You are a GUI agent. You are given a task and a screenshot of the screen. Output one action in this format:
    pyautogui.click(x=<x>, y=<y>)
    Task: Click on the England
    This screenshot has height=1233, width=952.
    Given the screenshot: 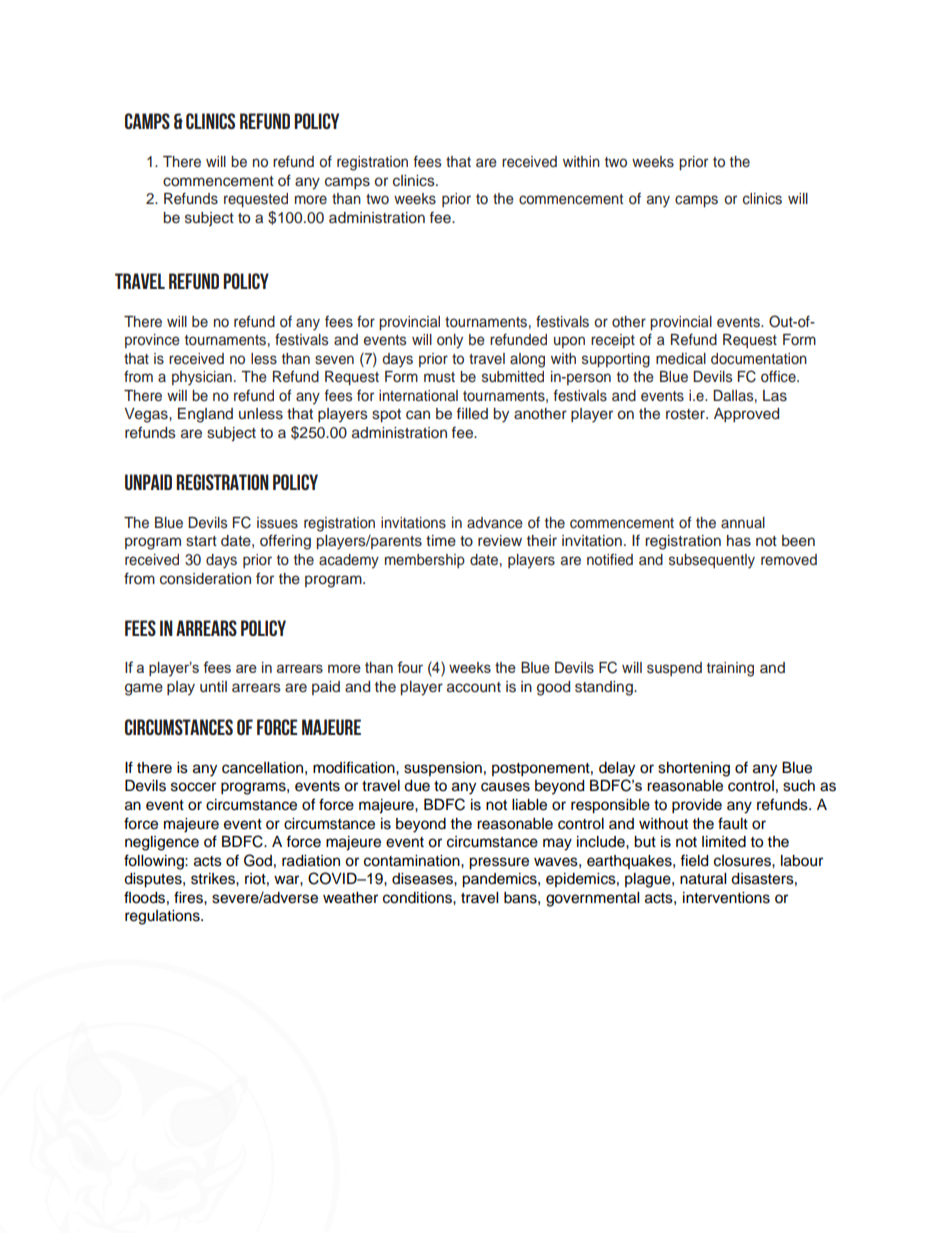 What is the action you would take?
    pyautogui.click(x=205, y=415)
